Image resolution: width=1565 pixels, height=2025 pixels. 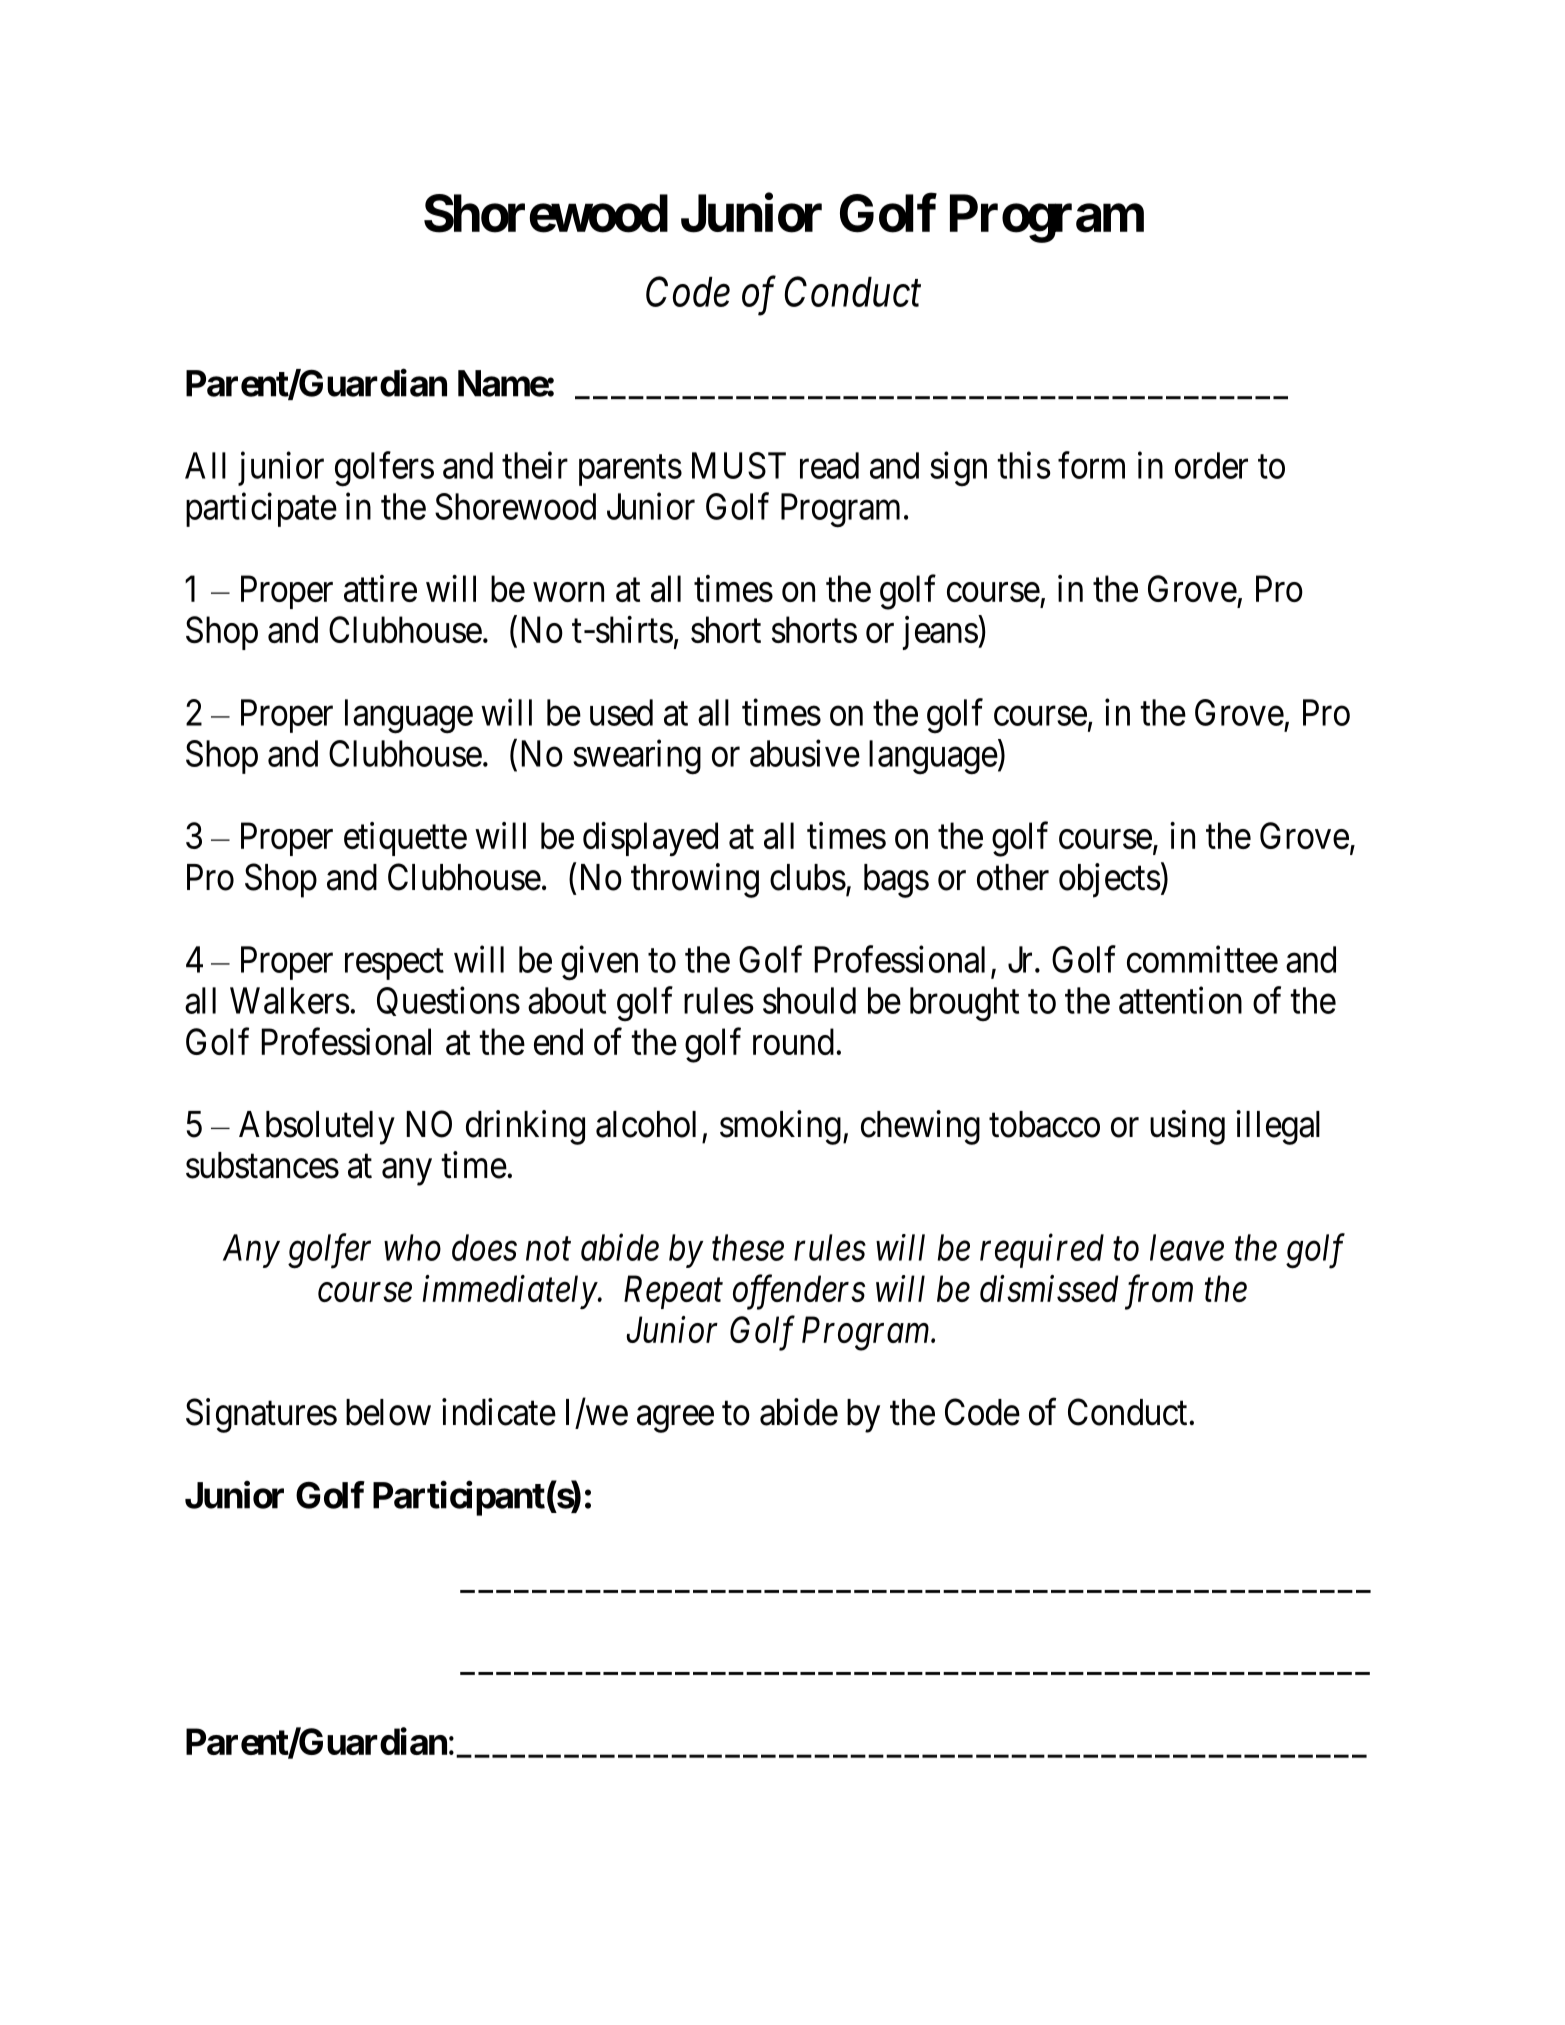 I want to click on respect, so click(x=394, y=964).
